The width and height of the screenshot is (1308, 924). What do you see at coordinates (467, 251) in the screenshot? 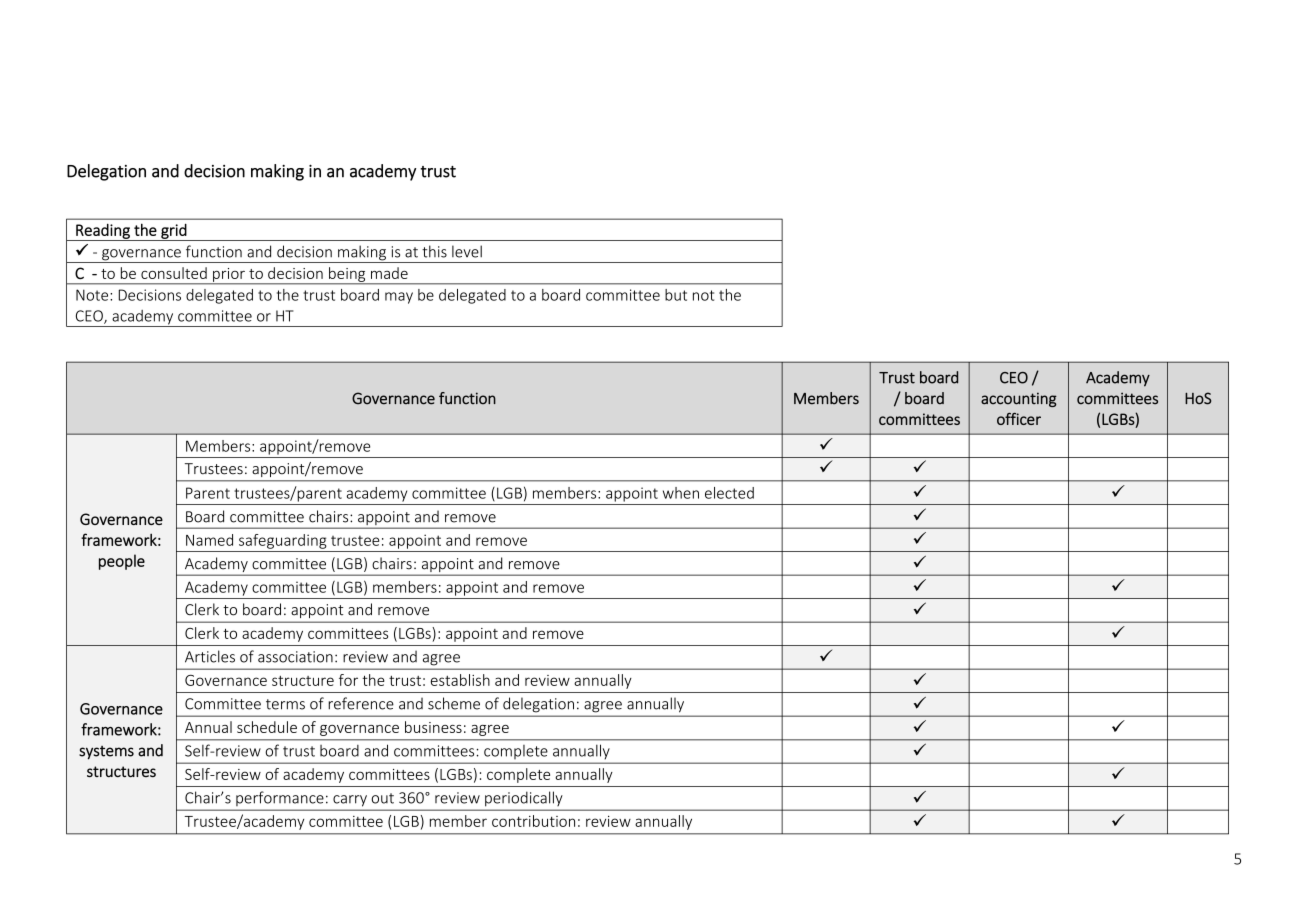
I see `level` at bounding box center [467, 251].
